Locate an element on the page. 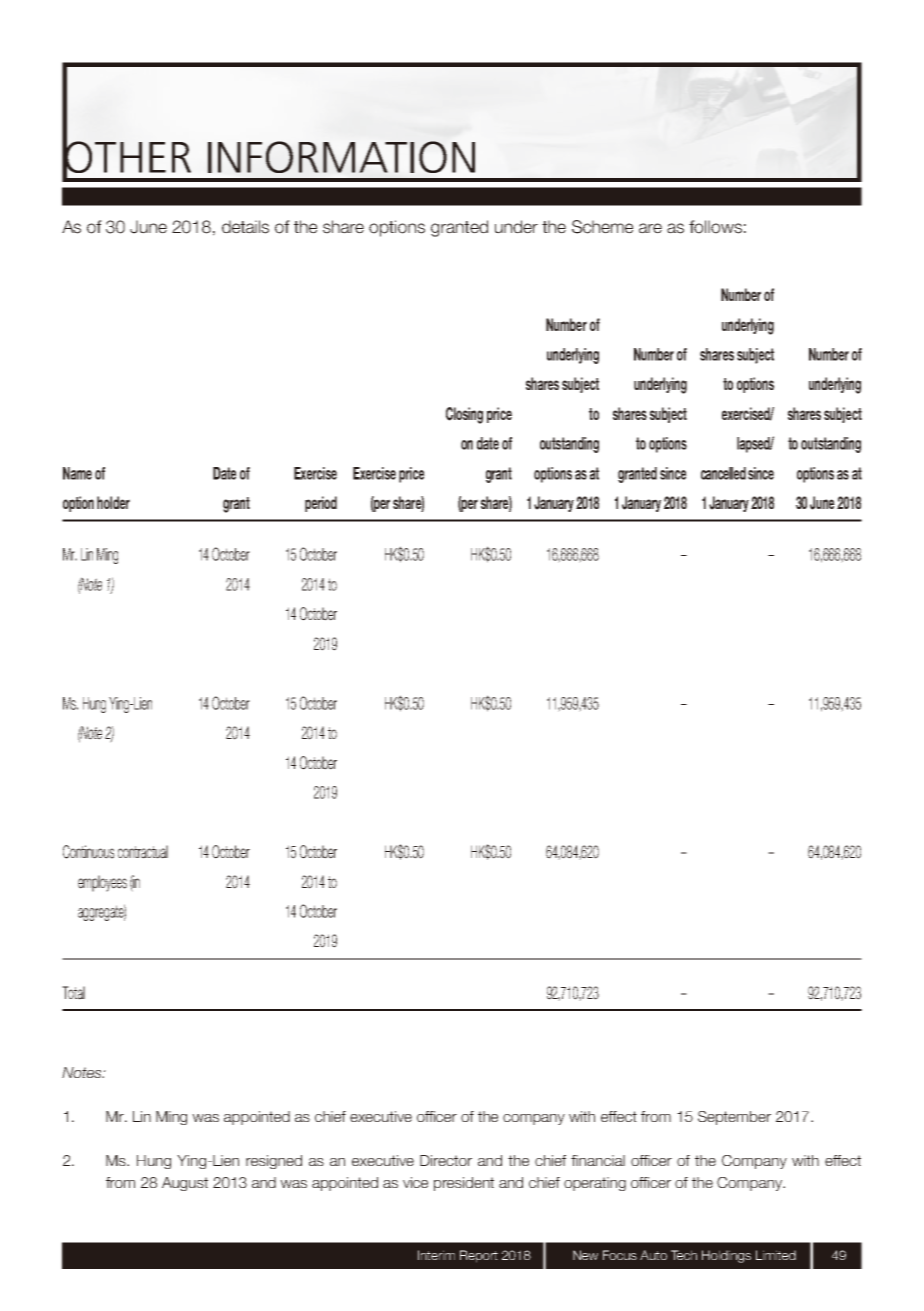 The image size is (924, 1311). contractual is located at coordinates (143, 852).
